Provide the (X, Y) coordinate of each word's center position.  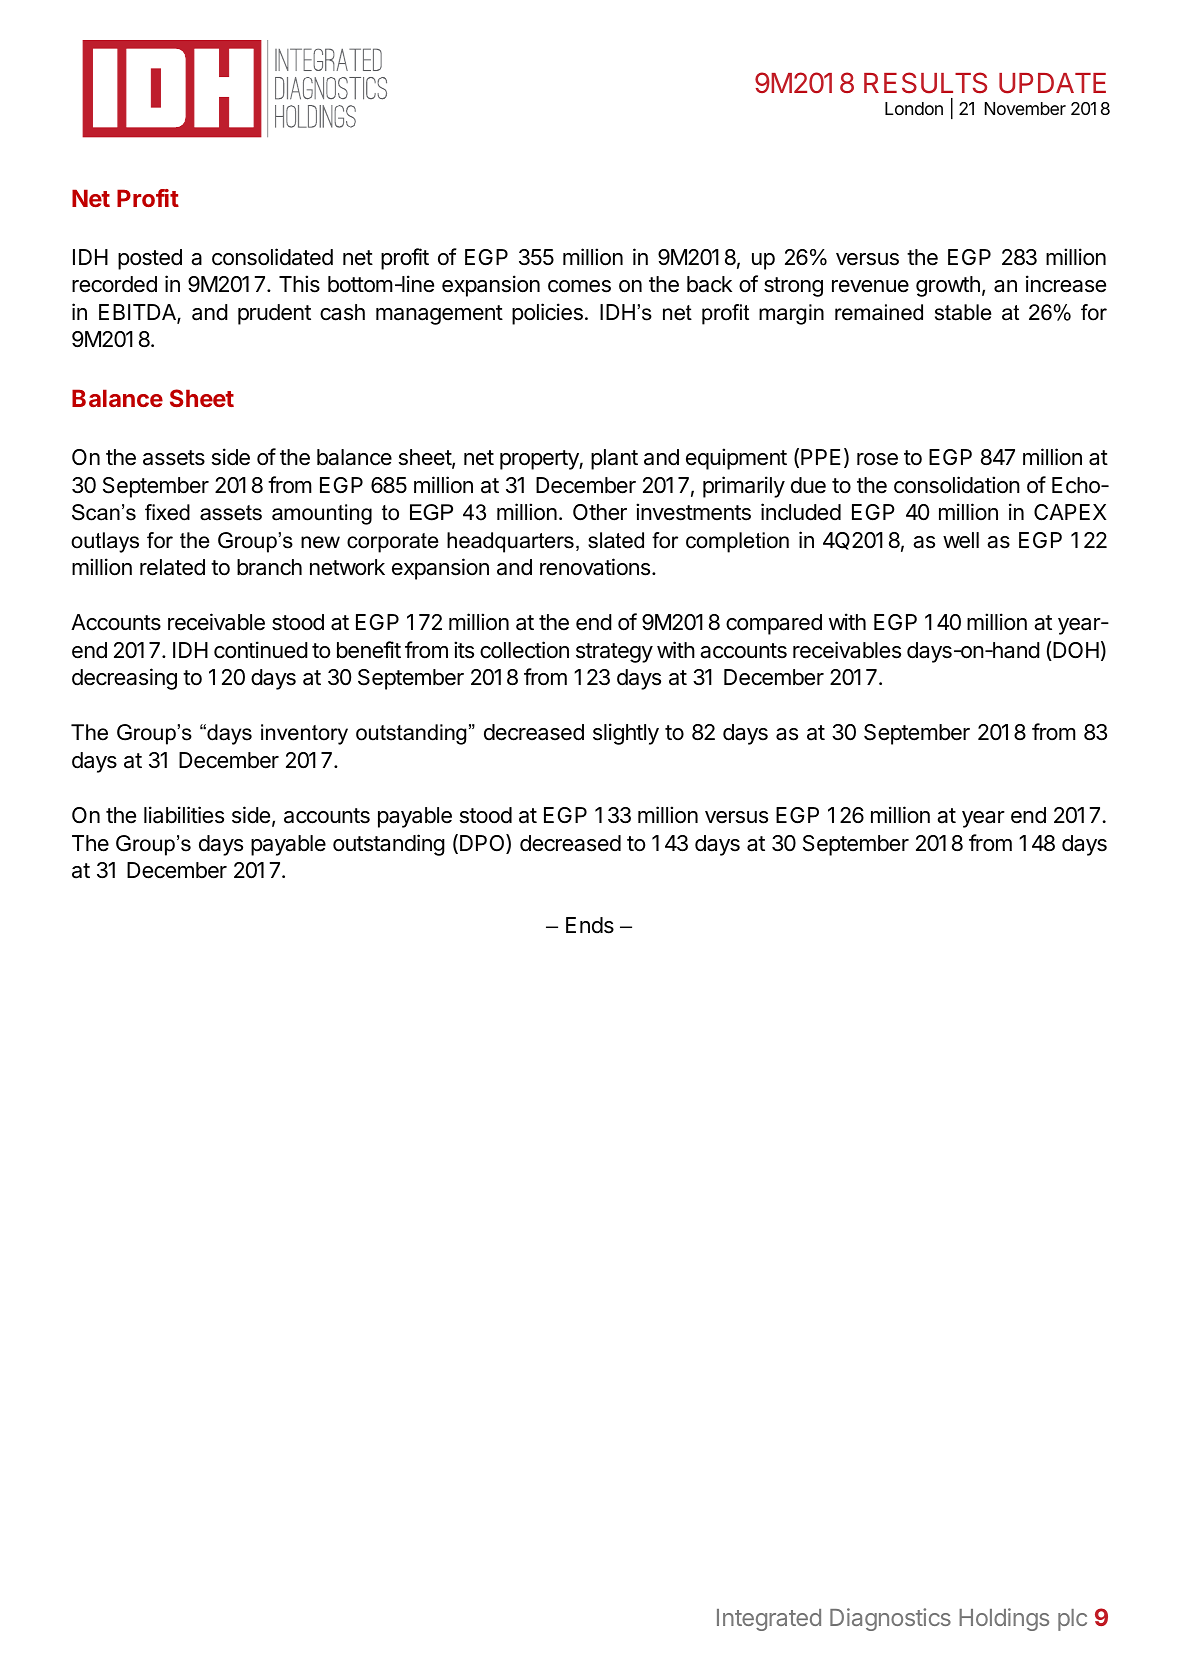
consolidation (957, 485)
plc (1072, 1620)
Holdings (1004, 1619)
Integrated (769, 1620)
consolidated (272, 257)
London (914, 108)
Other (600, 512)
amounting (322, 514)
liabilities (184, 815)
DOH (1075, 651)
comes (579, 286)
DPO (483, 844)
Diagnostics (890, 1619)
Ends (590, 925)
